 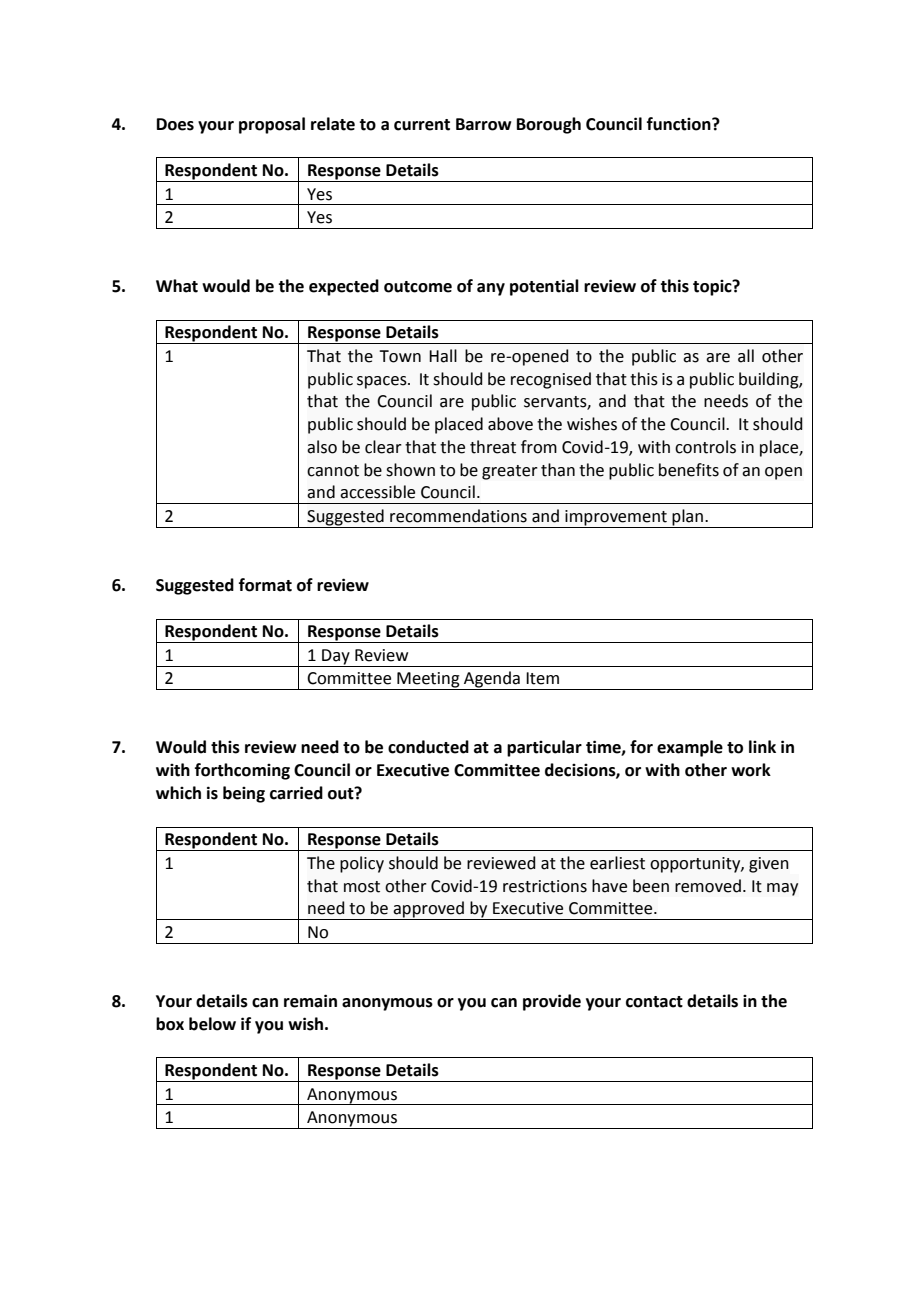 I want to click on function, so click(x=680, y=124).
